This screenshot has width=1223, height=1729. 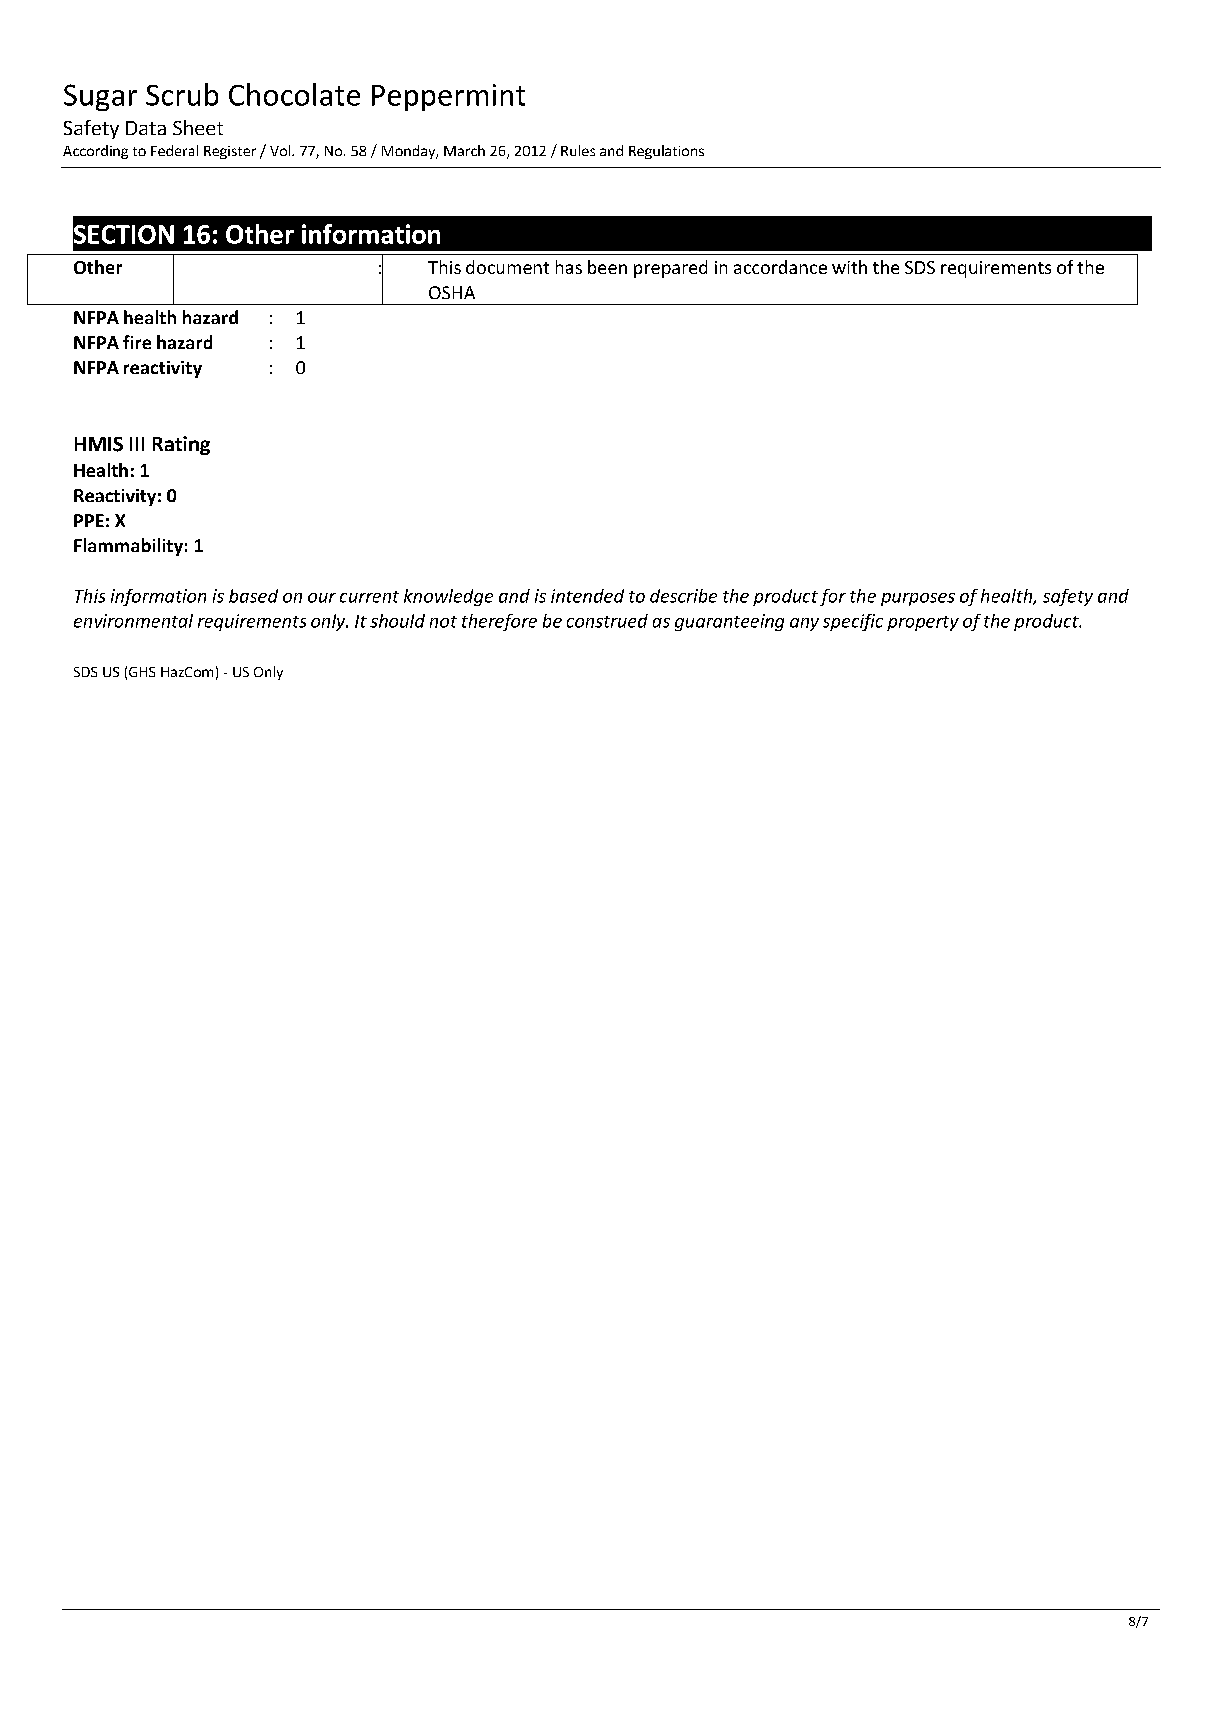 I want to click on Regulations, so click(x=666, y=152).
